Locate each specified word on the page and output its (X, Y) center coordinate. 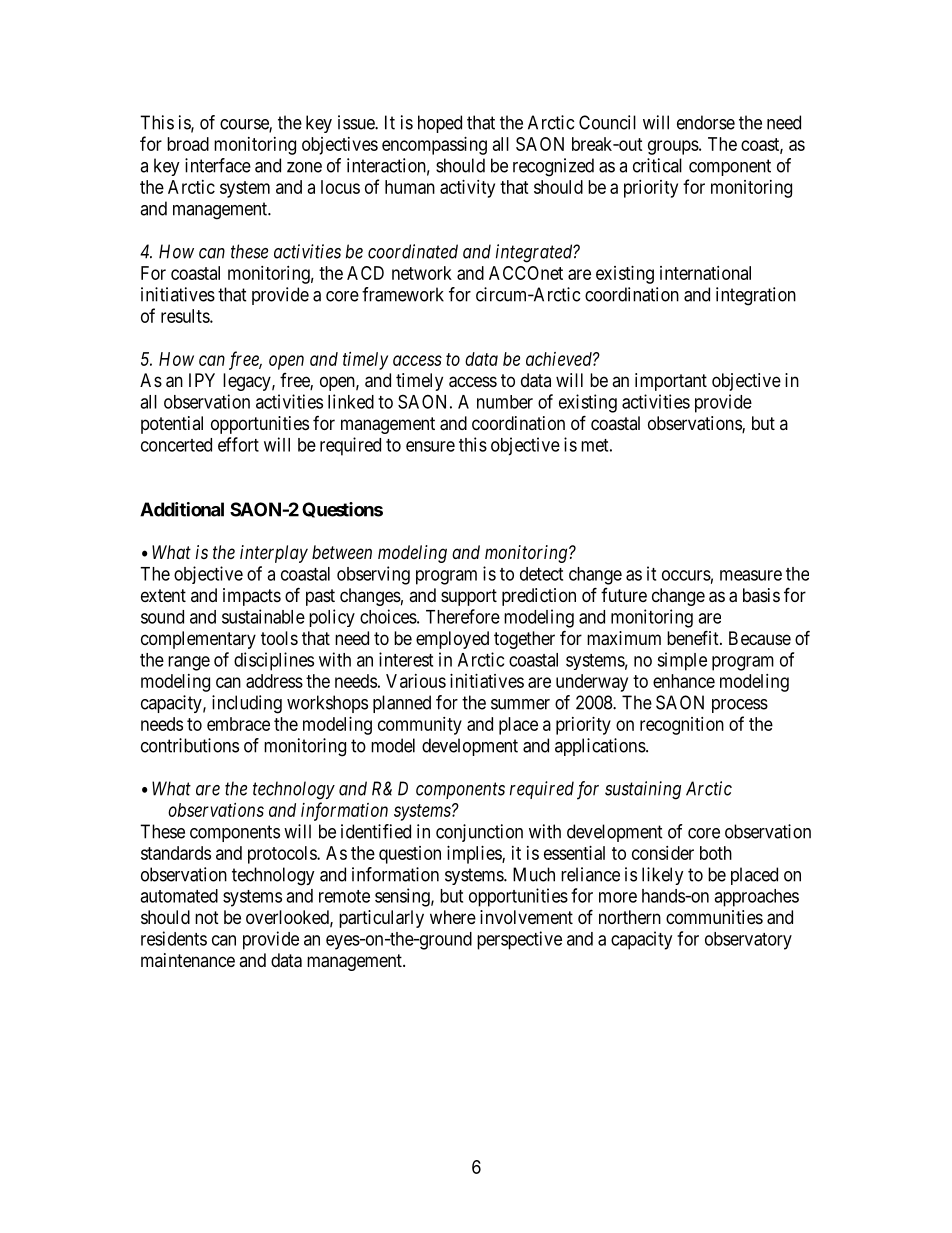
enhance (684, 681)
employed (452, 640)
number (505, 402)
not (207, 917)
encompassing (434, 146)
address (274, 681)
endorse (706, 122)
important (671, 382)
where (453, 917)
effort (238, 444)
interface (218, 165)
